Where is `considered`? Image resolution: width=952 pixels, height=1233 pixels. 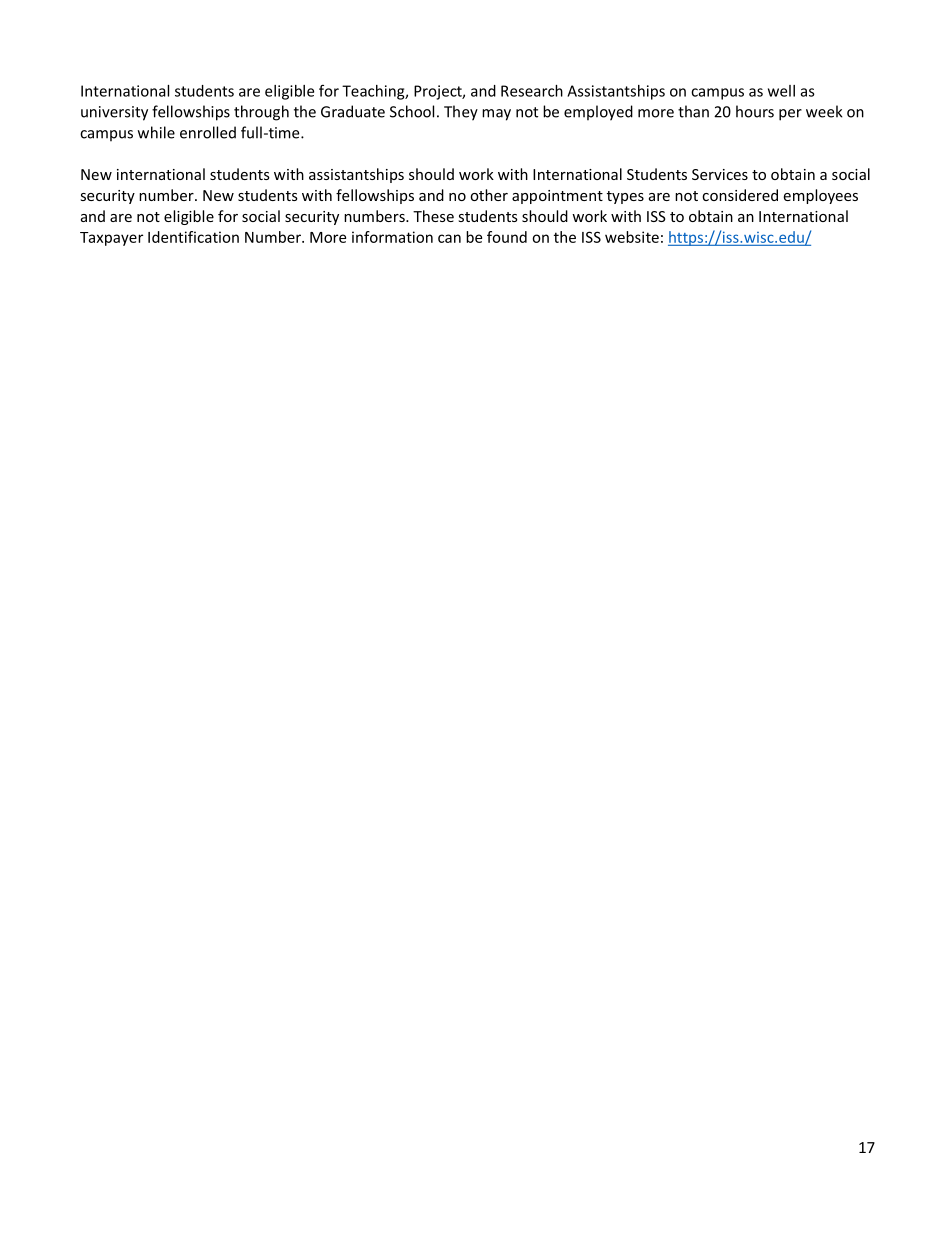 considered is located at coordinates (740, 195).
